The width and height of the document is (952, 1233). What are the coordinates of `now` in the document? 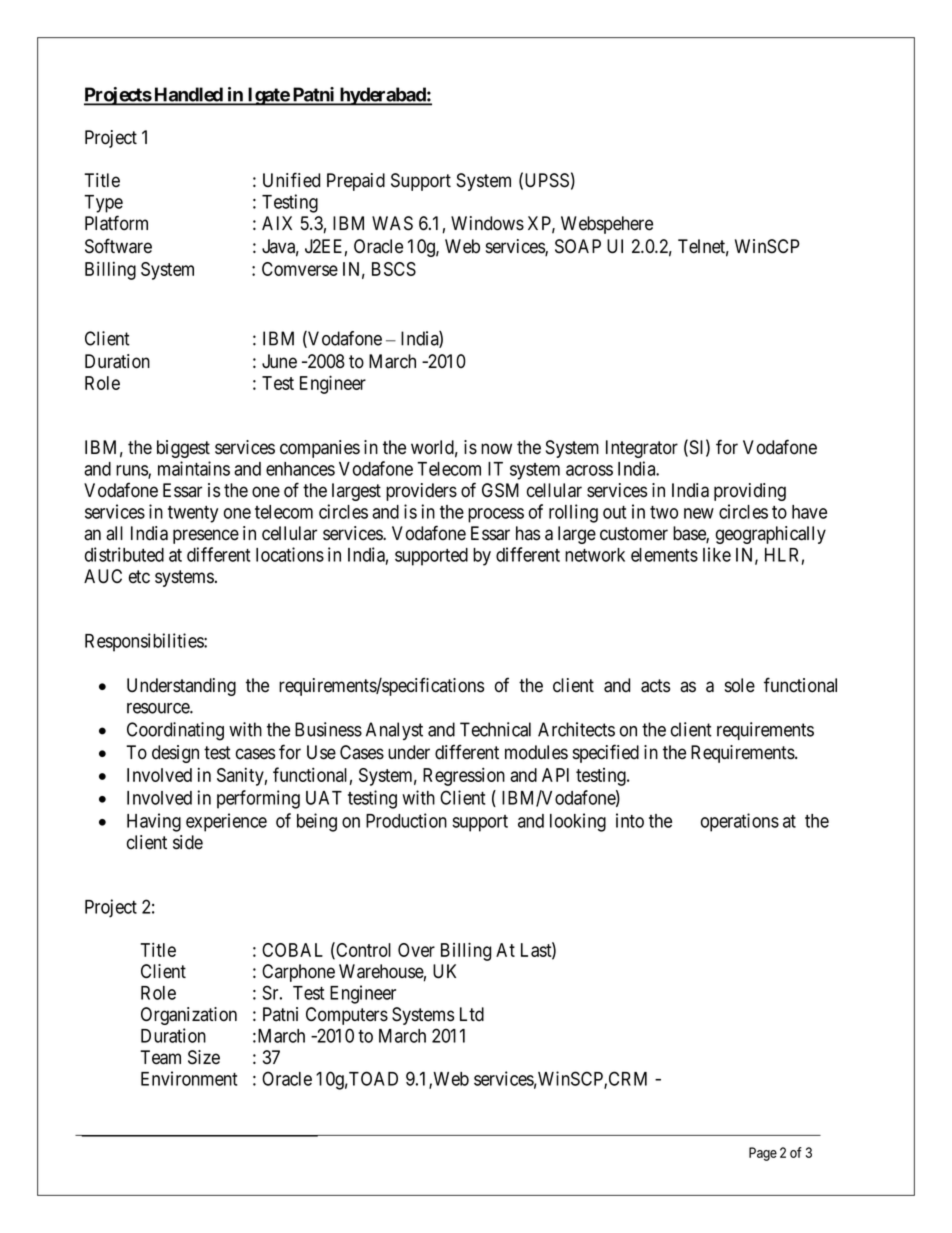 It's located at (496, 448).
